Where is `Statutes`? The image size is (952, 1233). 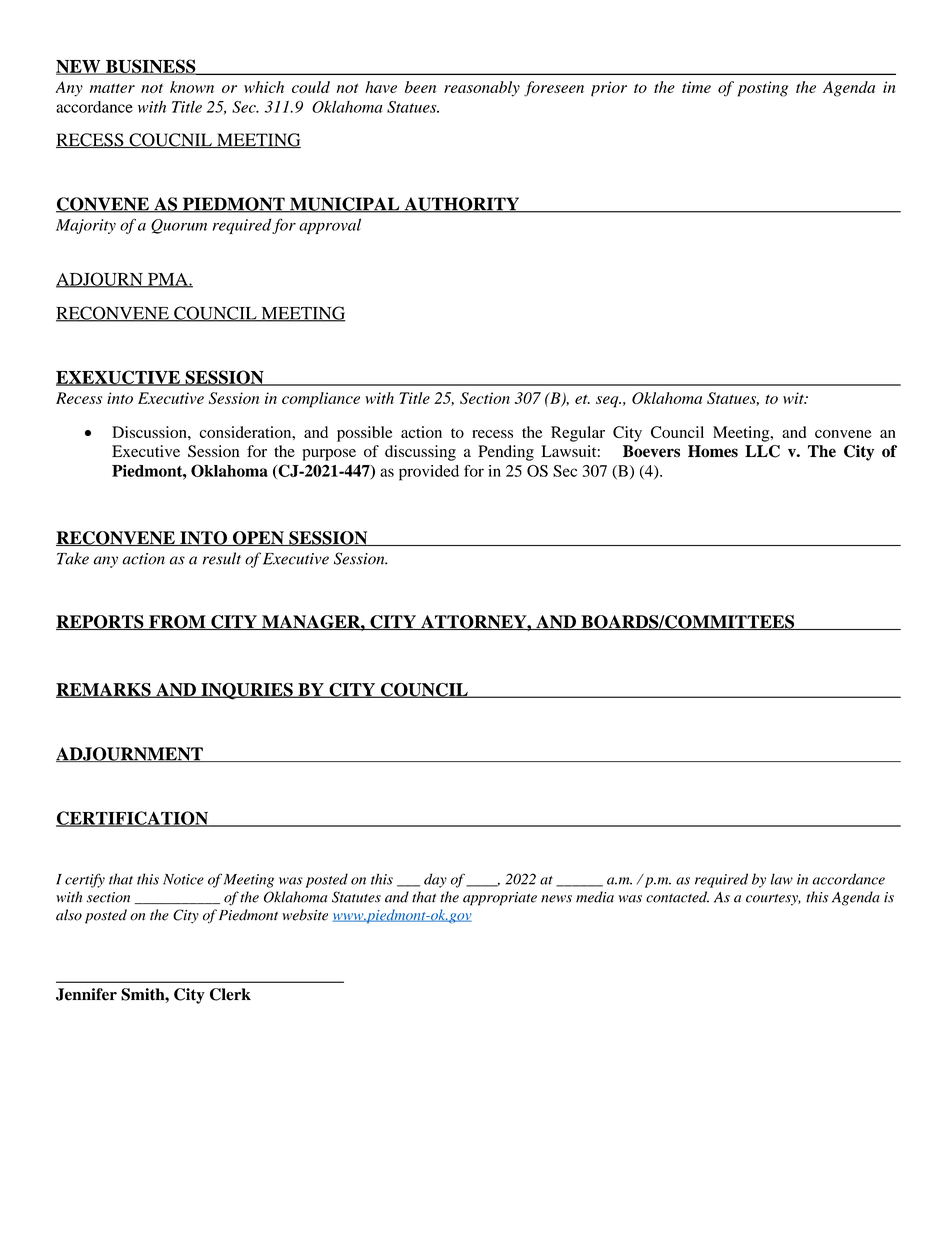 Statutes is located at coordinates (356, 897).
